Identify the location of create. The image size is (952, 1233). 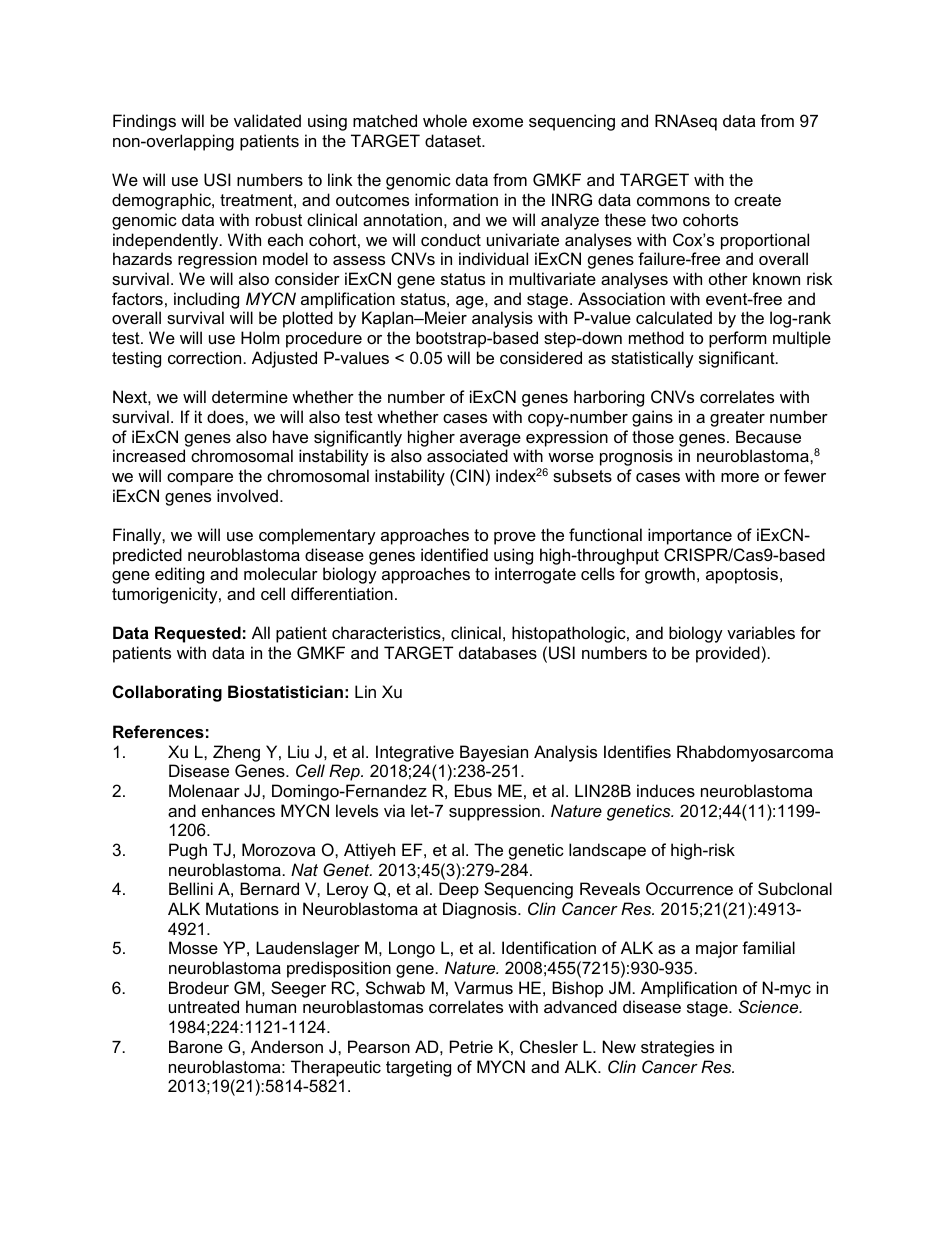
(757, 200).
